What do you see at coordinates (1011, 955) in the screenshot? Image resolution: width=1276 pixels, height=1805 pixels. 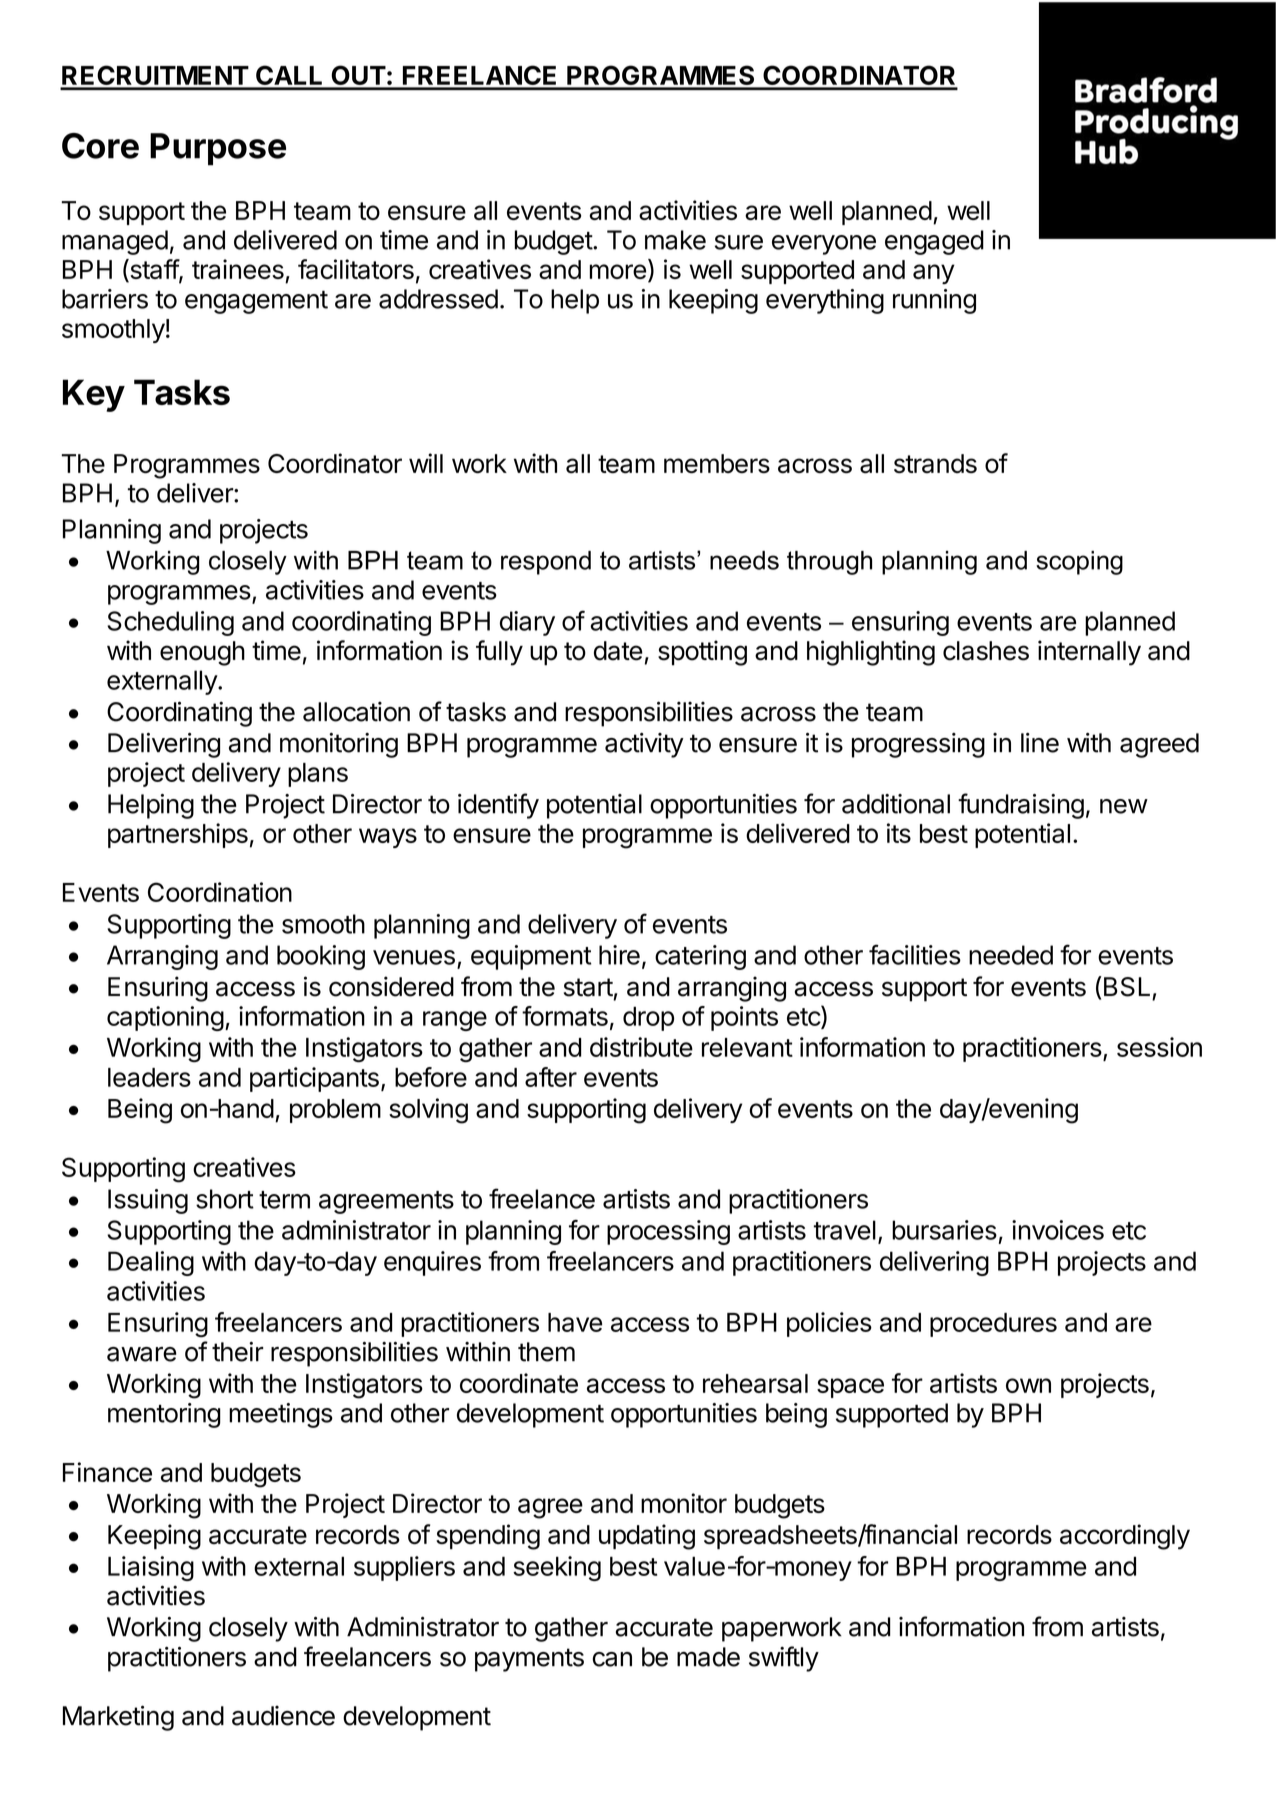 I see `needed` at bounding box center [1011, 955].
